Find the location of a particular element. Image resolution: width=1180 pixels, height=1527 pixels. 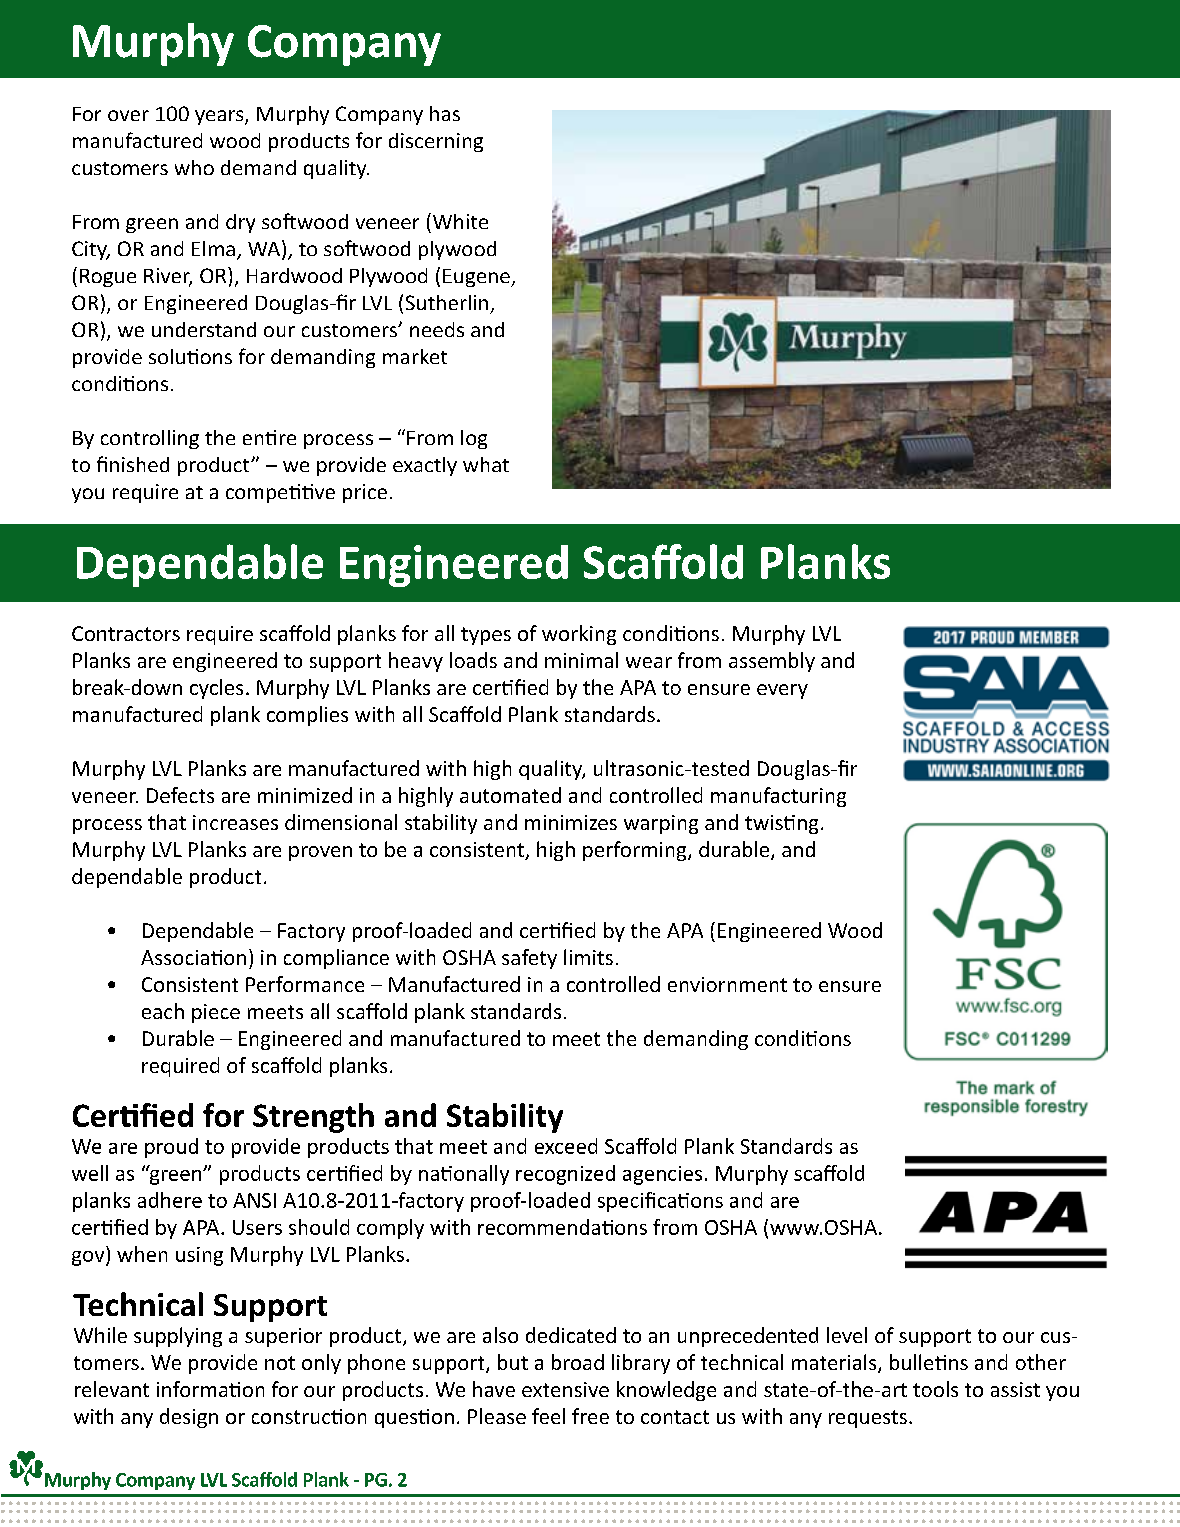

competitive is located at coordinates (280, 493).
